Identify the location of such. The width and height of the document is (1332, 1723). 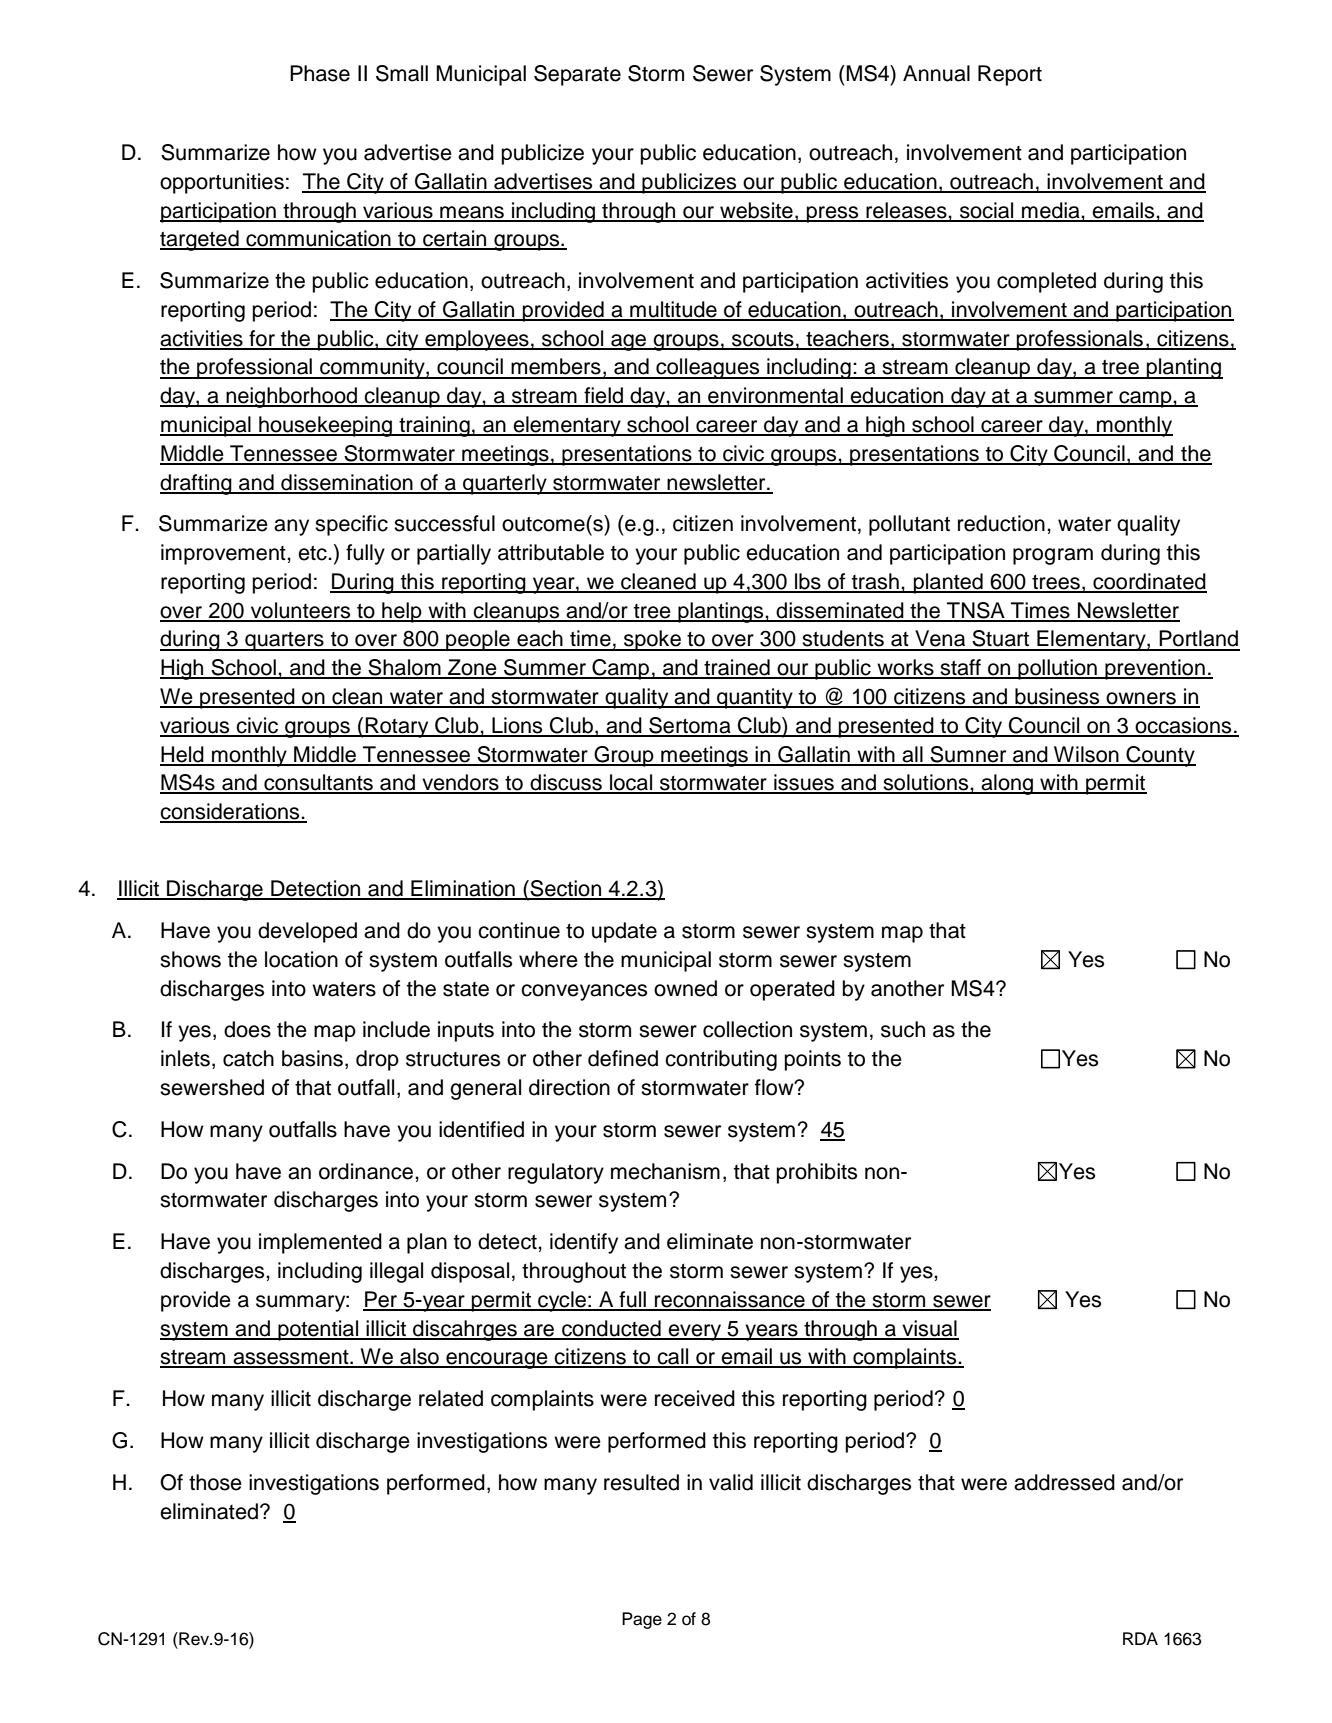
(903, 1029).
